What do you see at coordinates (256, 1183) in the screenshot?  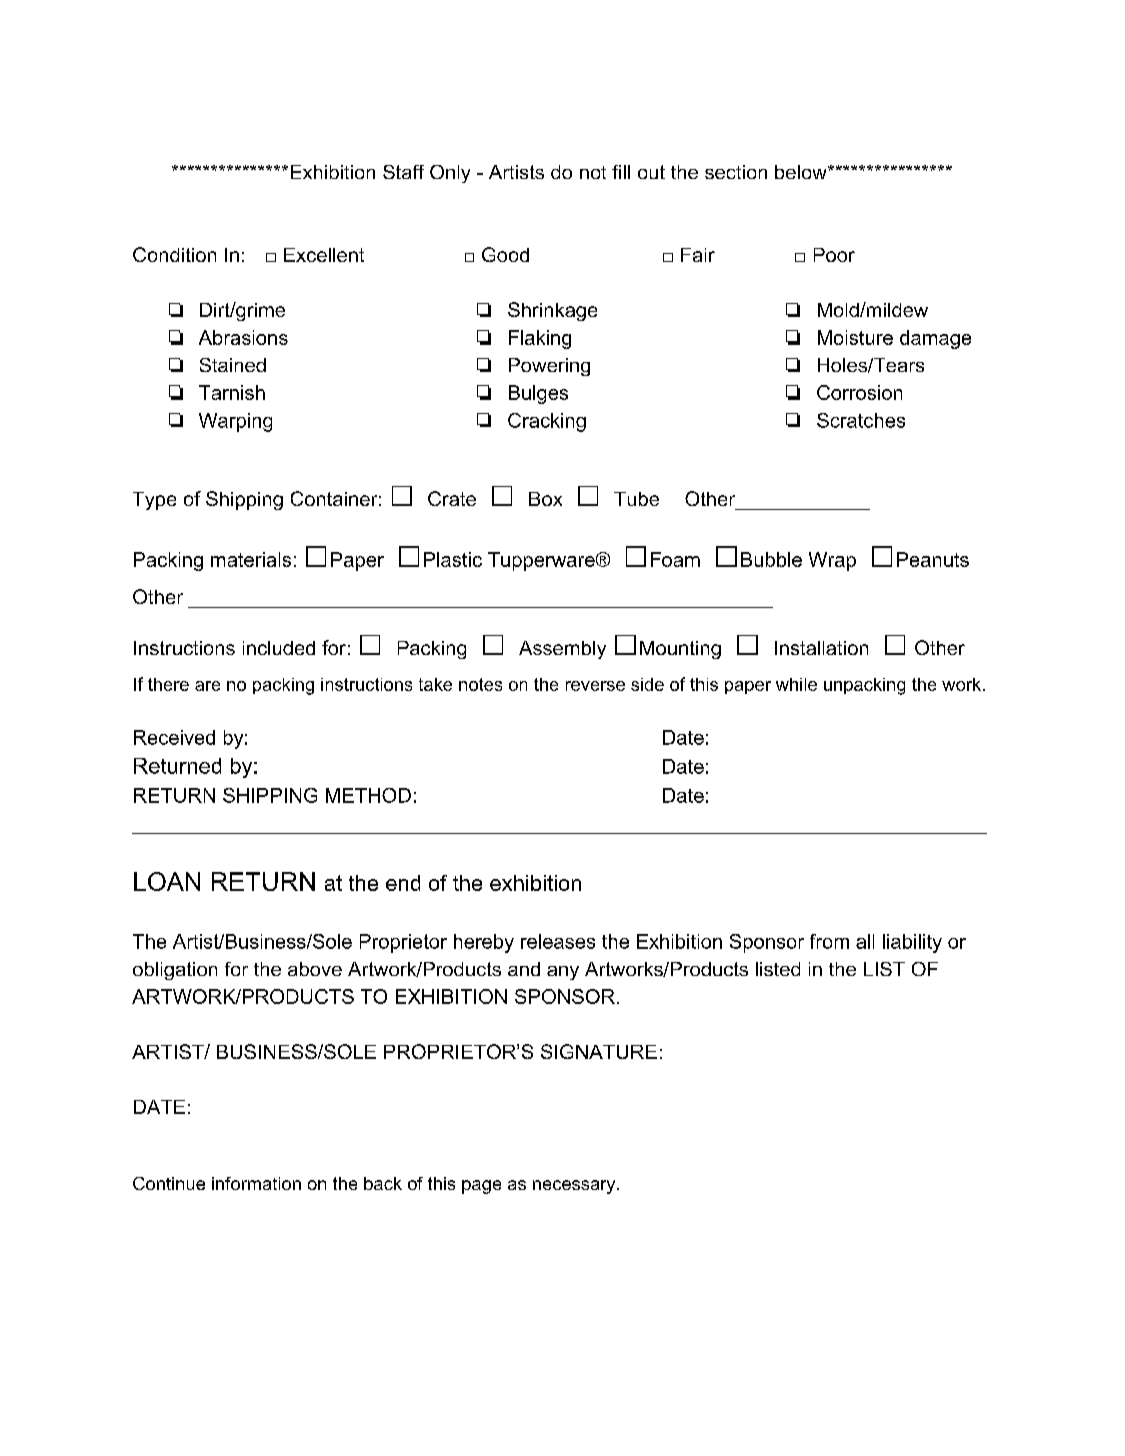 I see `information` at bounding box center [256, 1183].
